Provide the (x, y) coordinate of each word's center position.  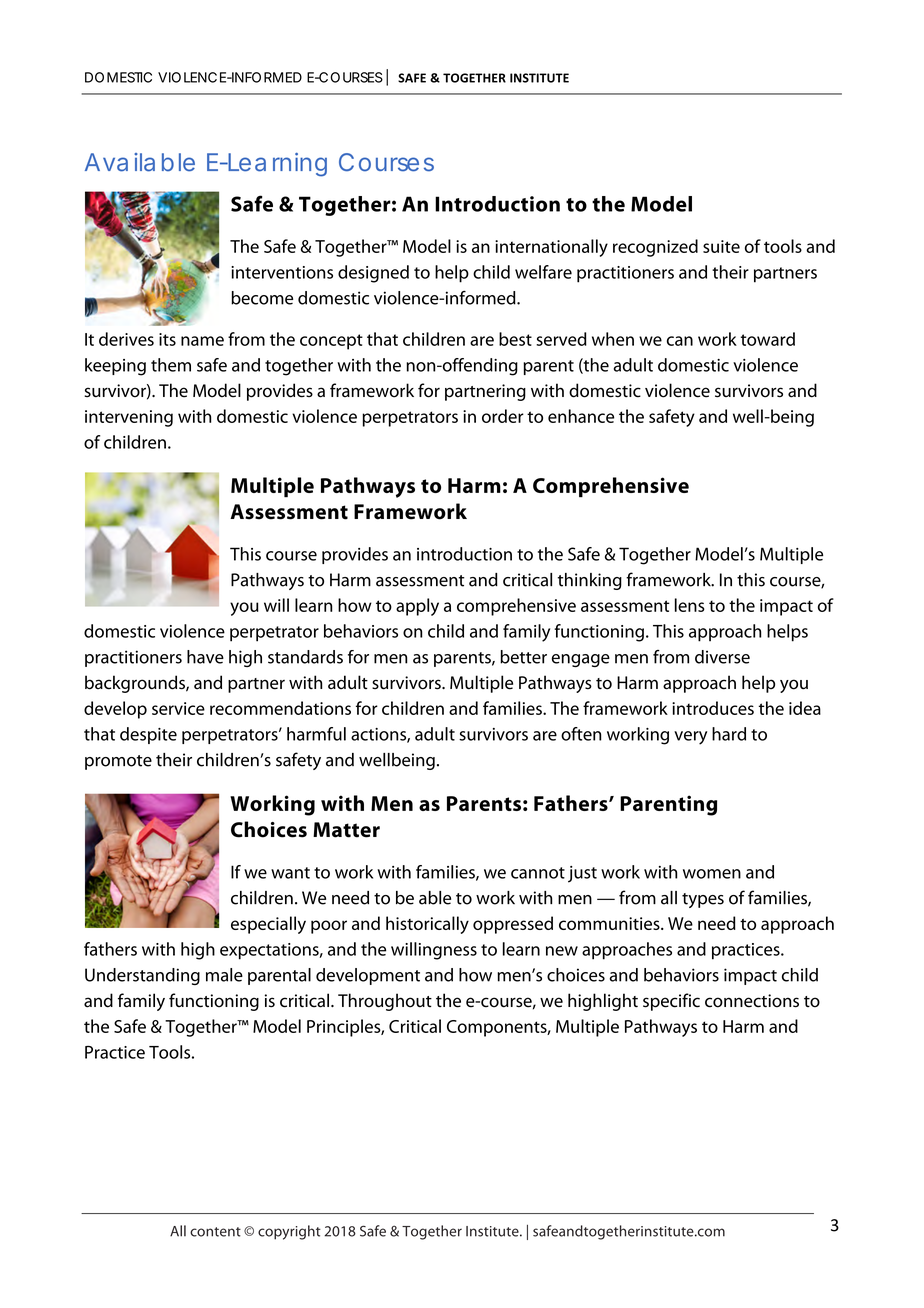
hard (729, 734)
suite (721, 246)
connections (752, 1001)
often (581, 734)
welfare (543, 272)
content (215, 1232)
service (178, 708)
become (262, 298)
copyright (289, 1232)
